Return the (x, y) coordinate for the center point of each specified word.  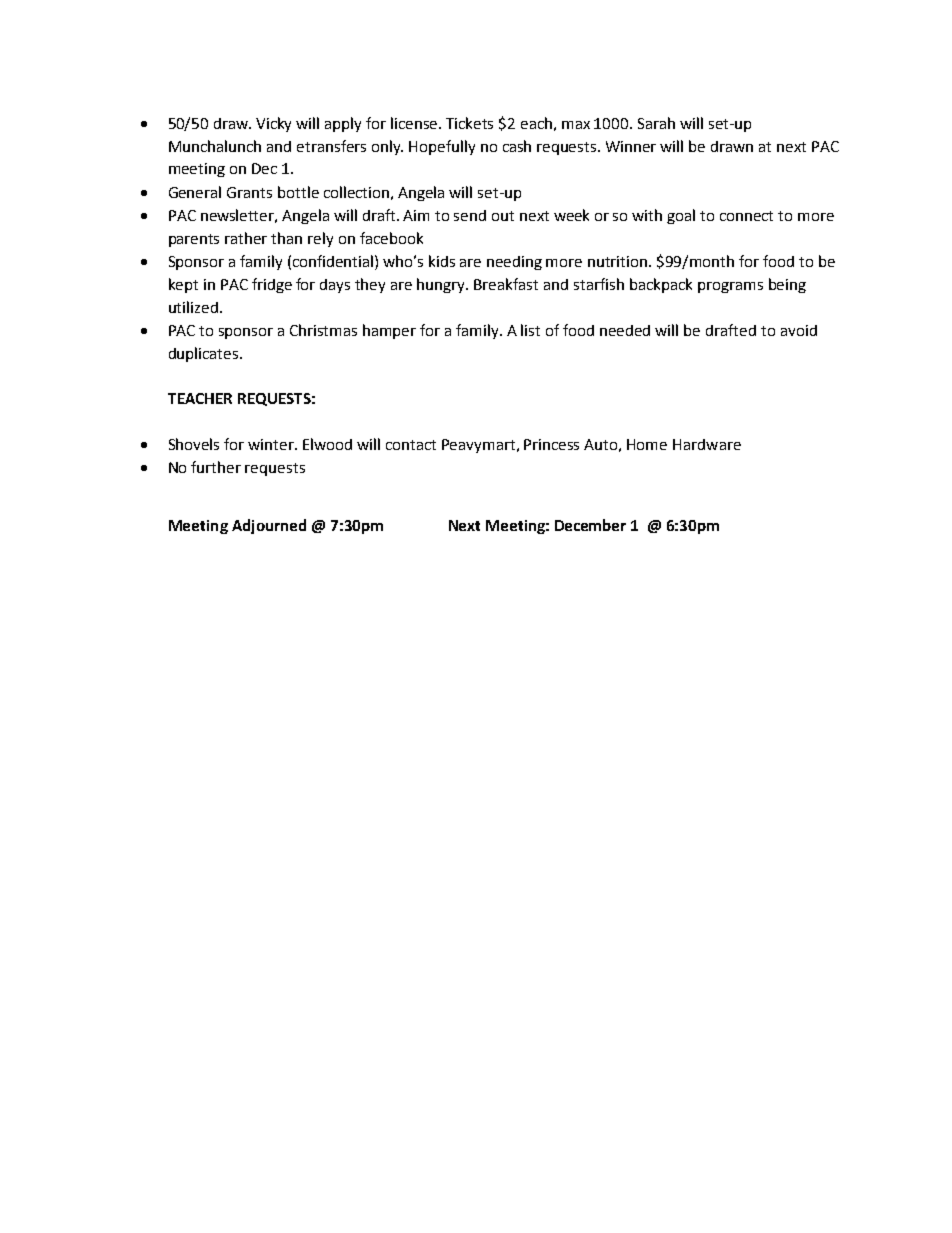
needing (514, 263)
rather (246, 238)
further (216, 467)
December (590, 525)
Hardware (707, 444)
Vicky (273, 124)
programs (730, 287)
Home (647, 444)
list (530, 330)
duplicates (205, 354)
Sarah (656, 123)
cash (517, 146)
